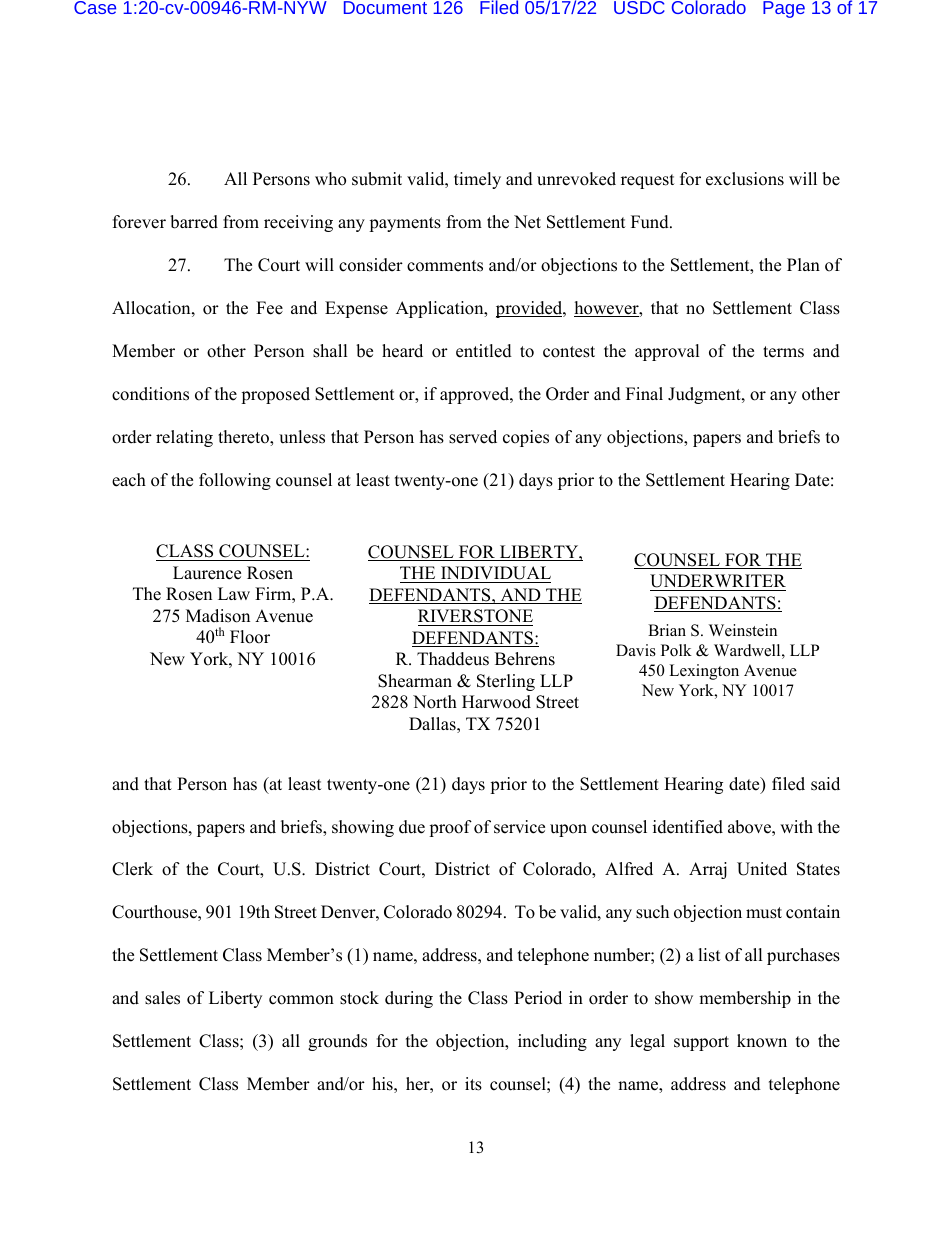  I want to click on Document, so click(385, 7).
